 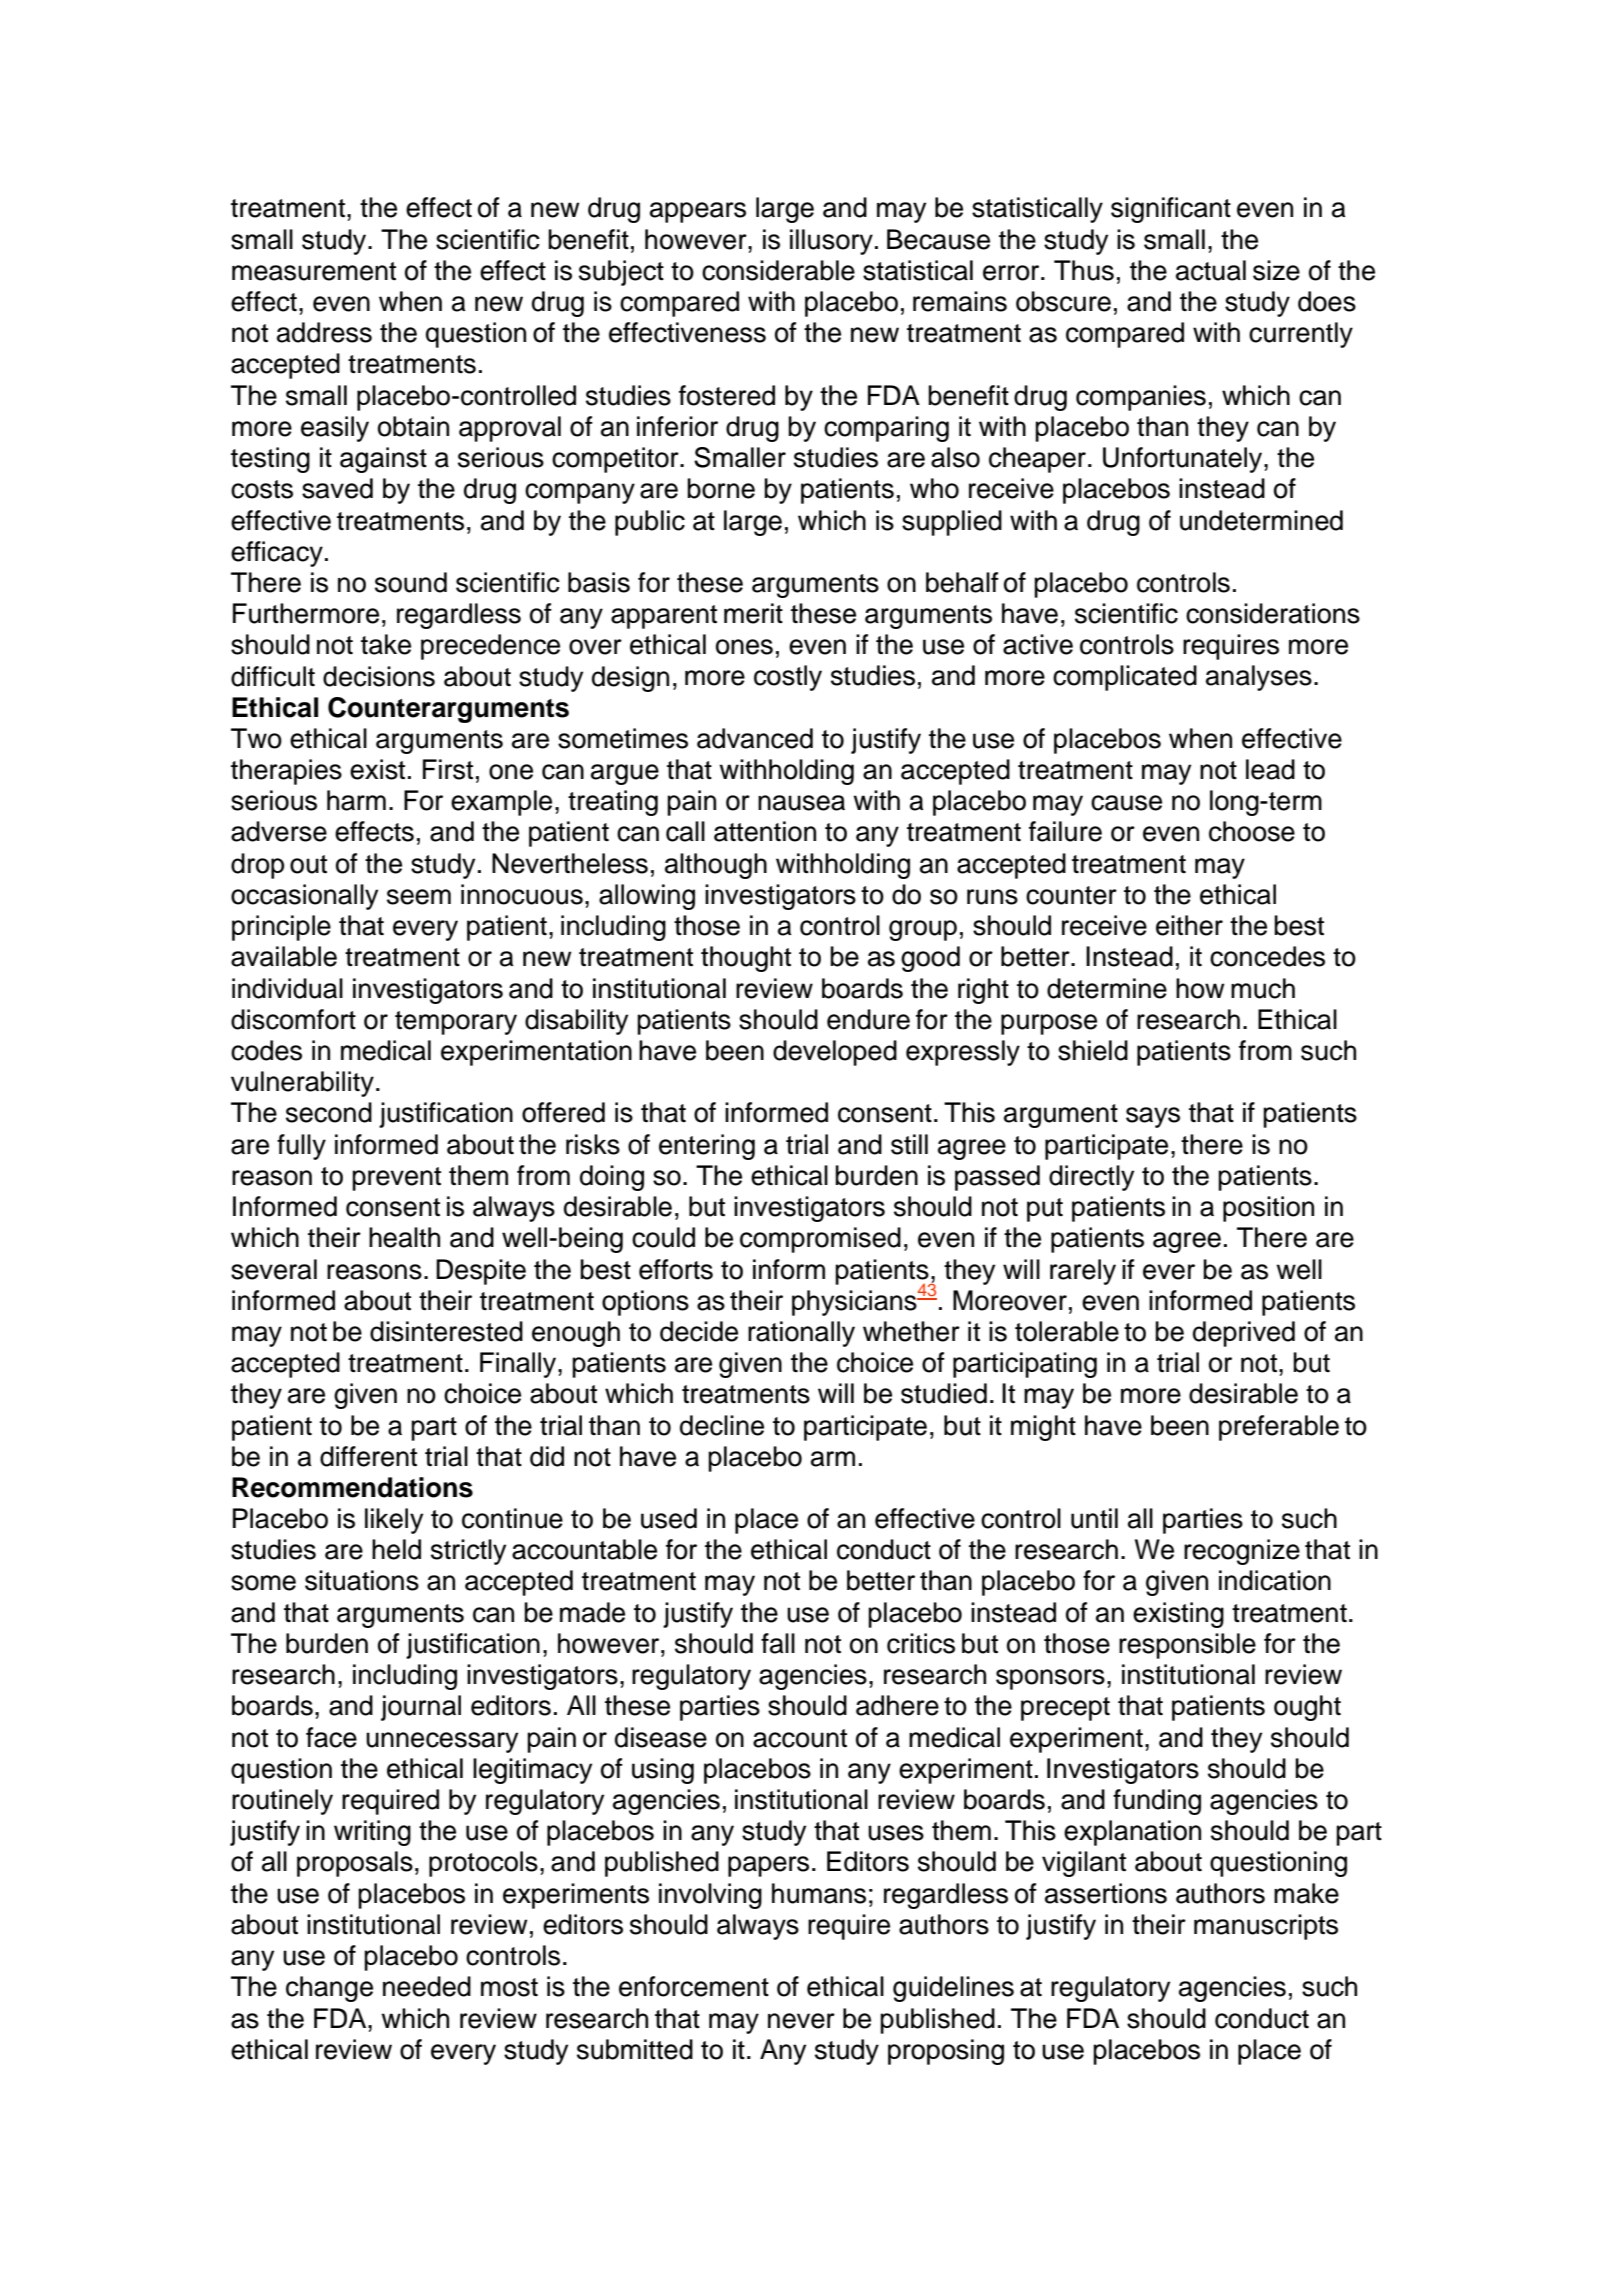 I want to click on preferable, so click(x=1279, y=1428).
